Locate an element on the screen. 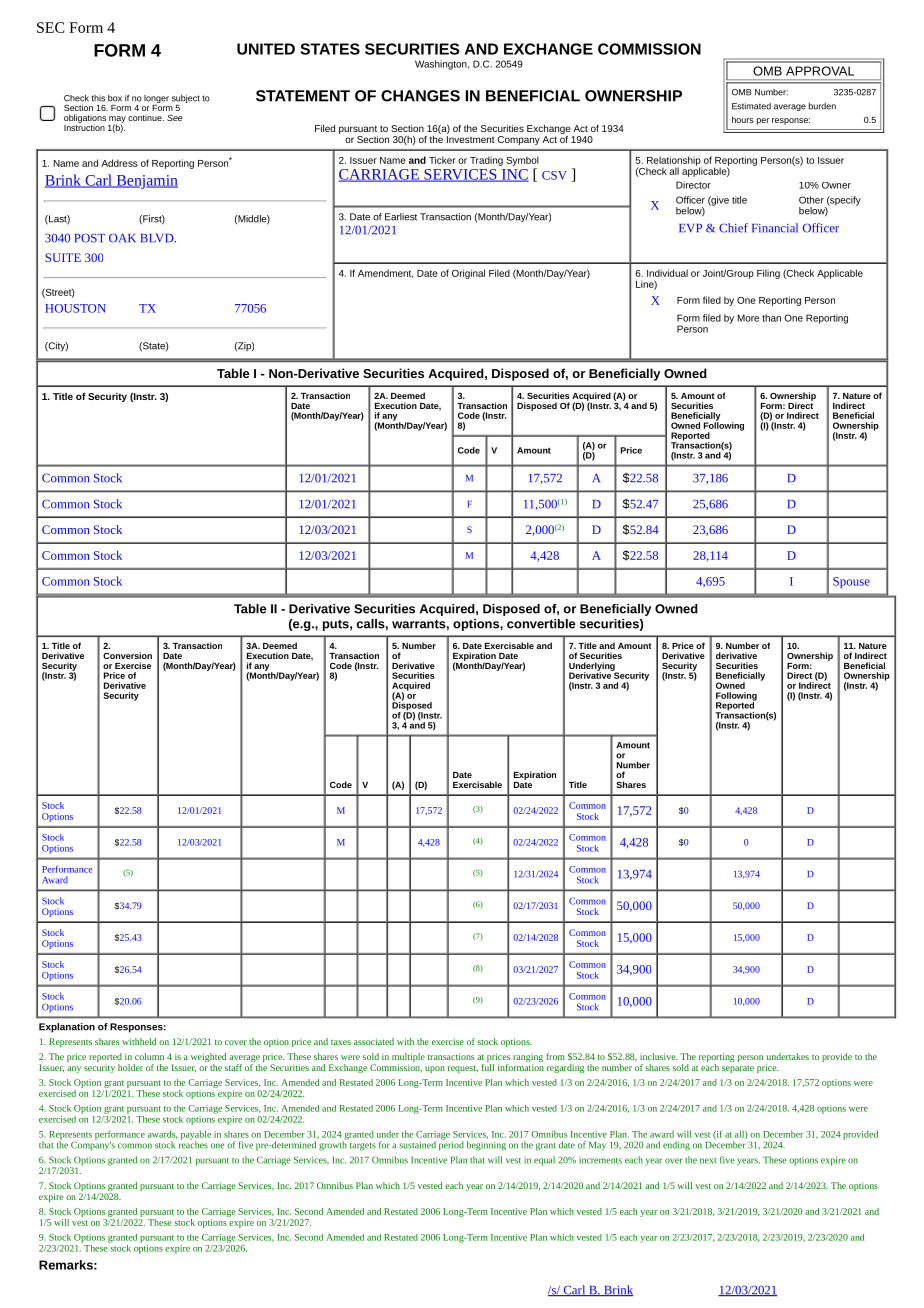  convertible is located at coordinates (541, 624).
